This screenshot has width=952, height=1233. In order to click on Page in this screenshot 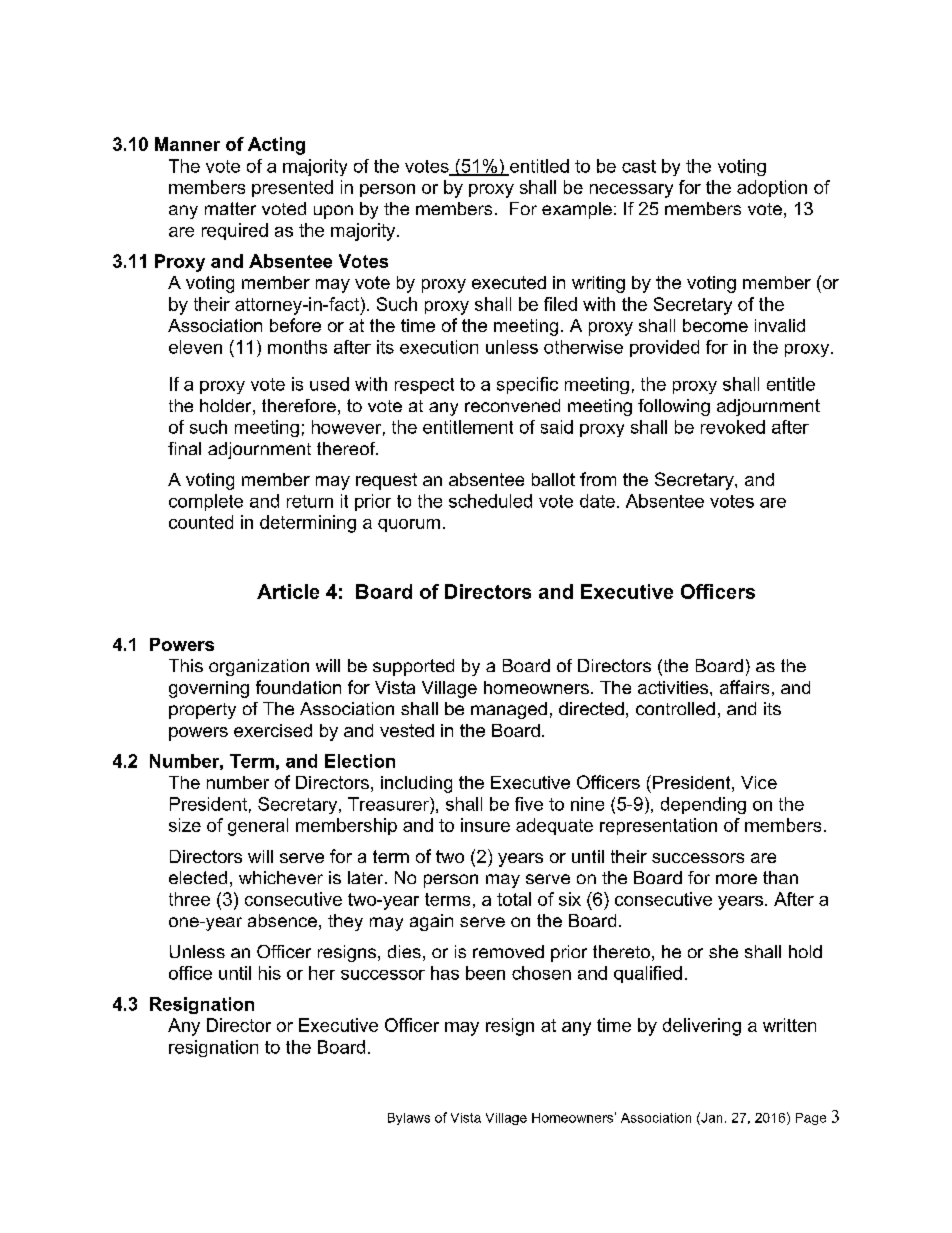, I will do `click(811, 1119)`.
